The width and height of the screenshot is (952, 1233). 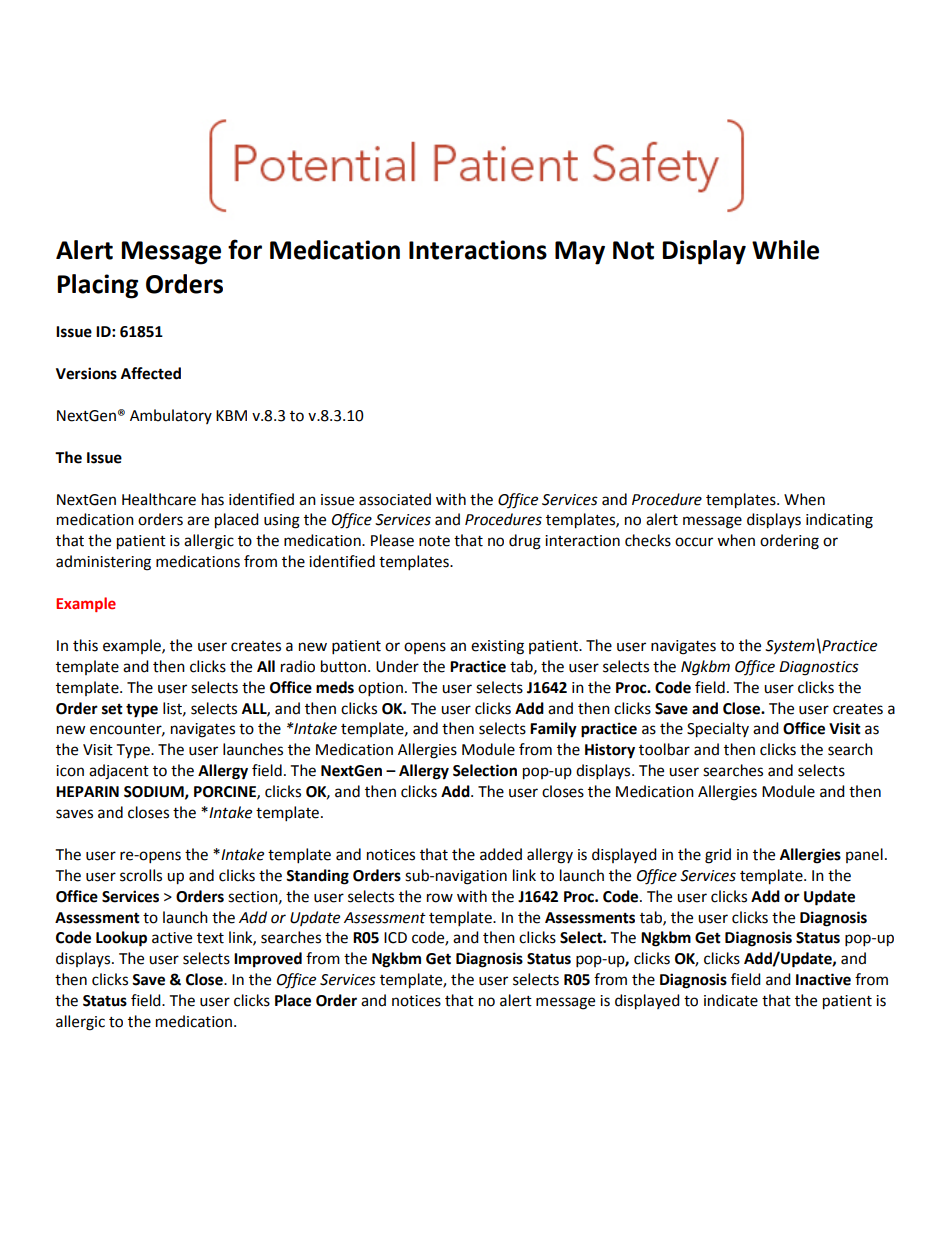 I want to click on ICD, so click(x=395, y=938).
